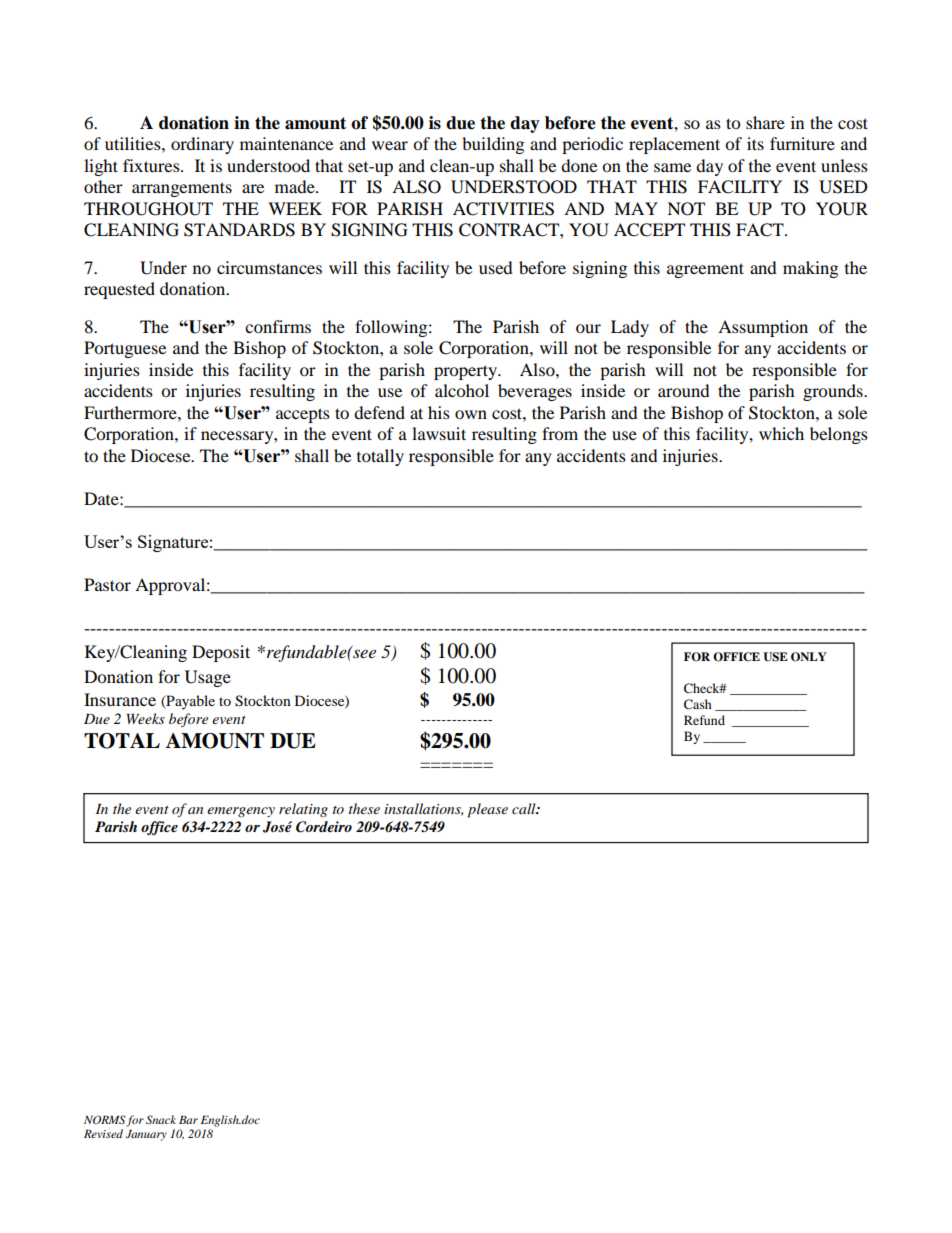  I want to click on Bar, so click(188, 1119).
